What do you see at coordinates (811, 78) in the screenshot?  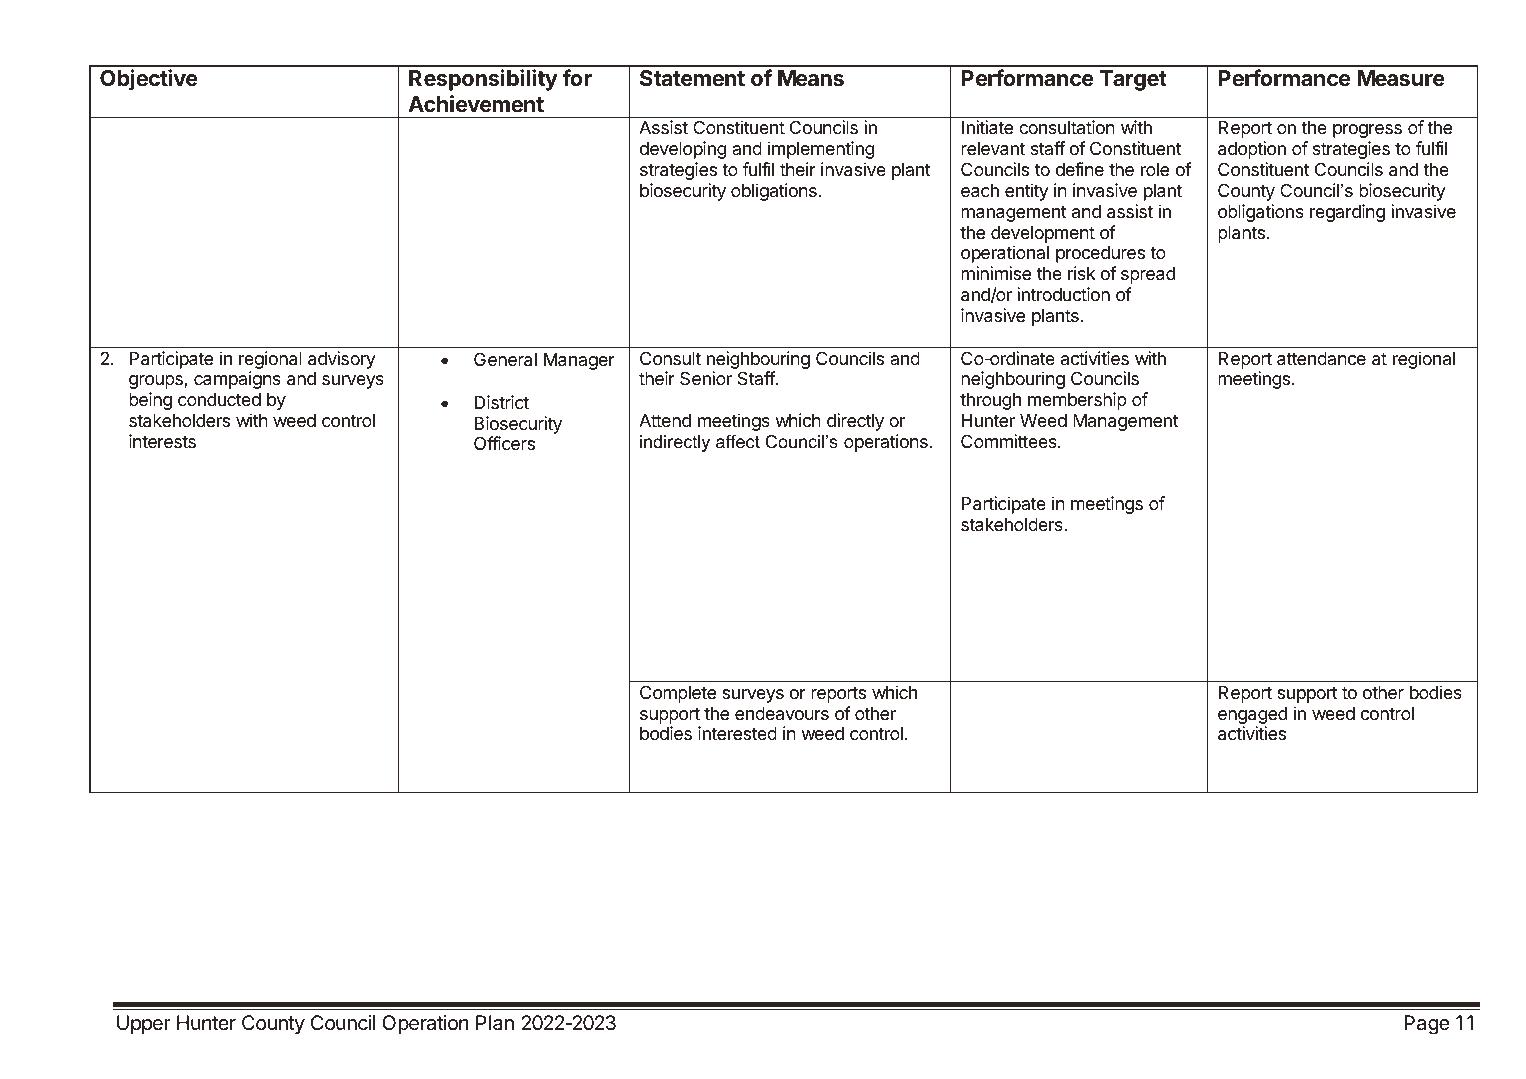 I see `Means` at bounding box center [811, 78].
